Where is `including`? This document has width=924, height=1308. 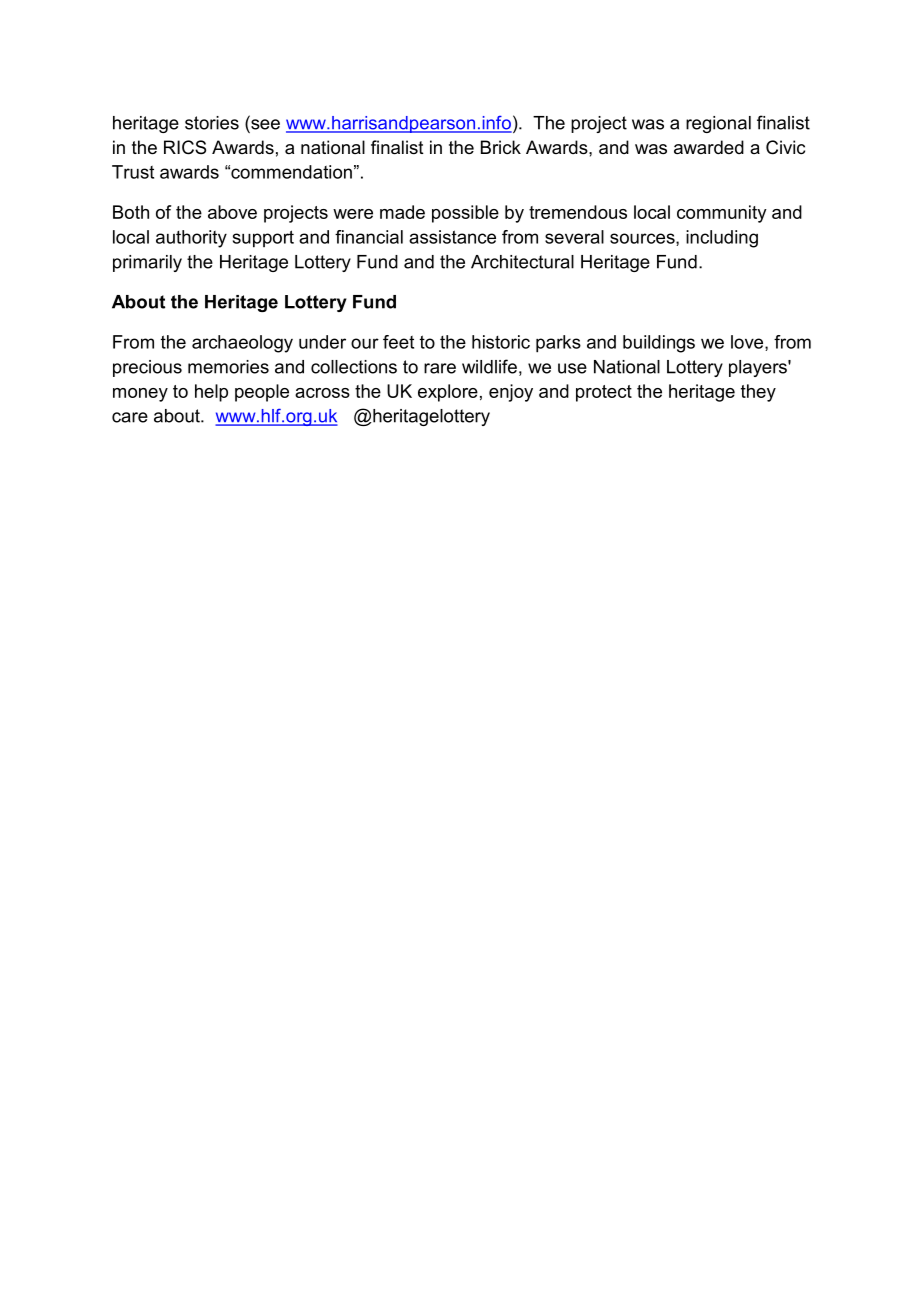
including is located at coordinates (722, 239).
